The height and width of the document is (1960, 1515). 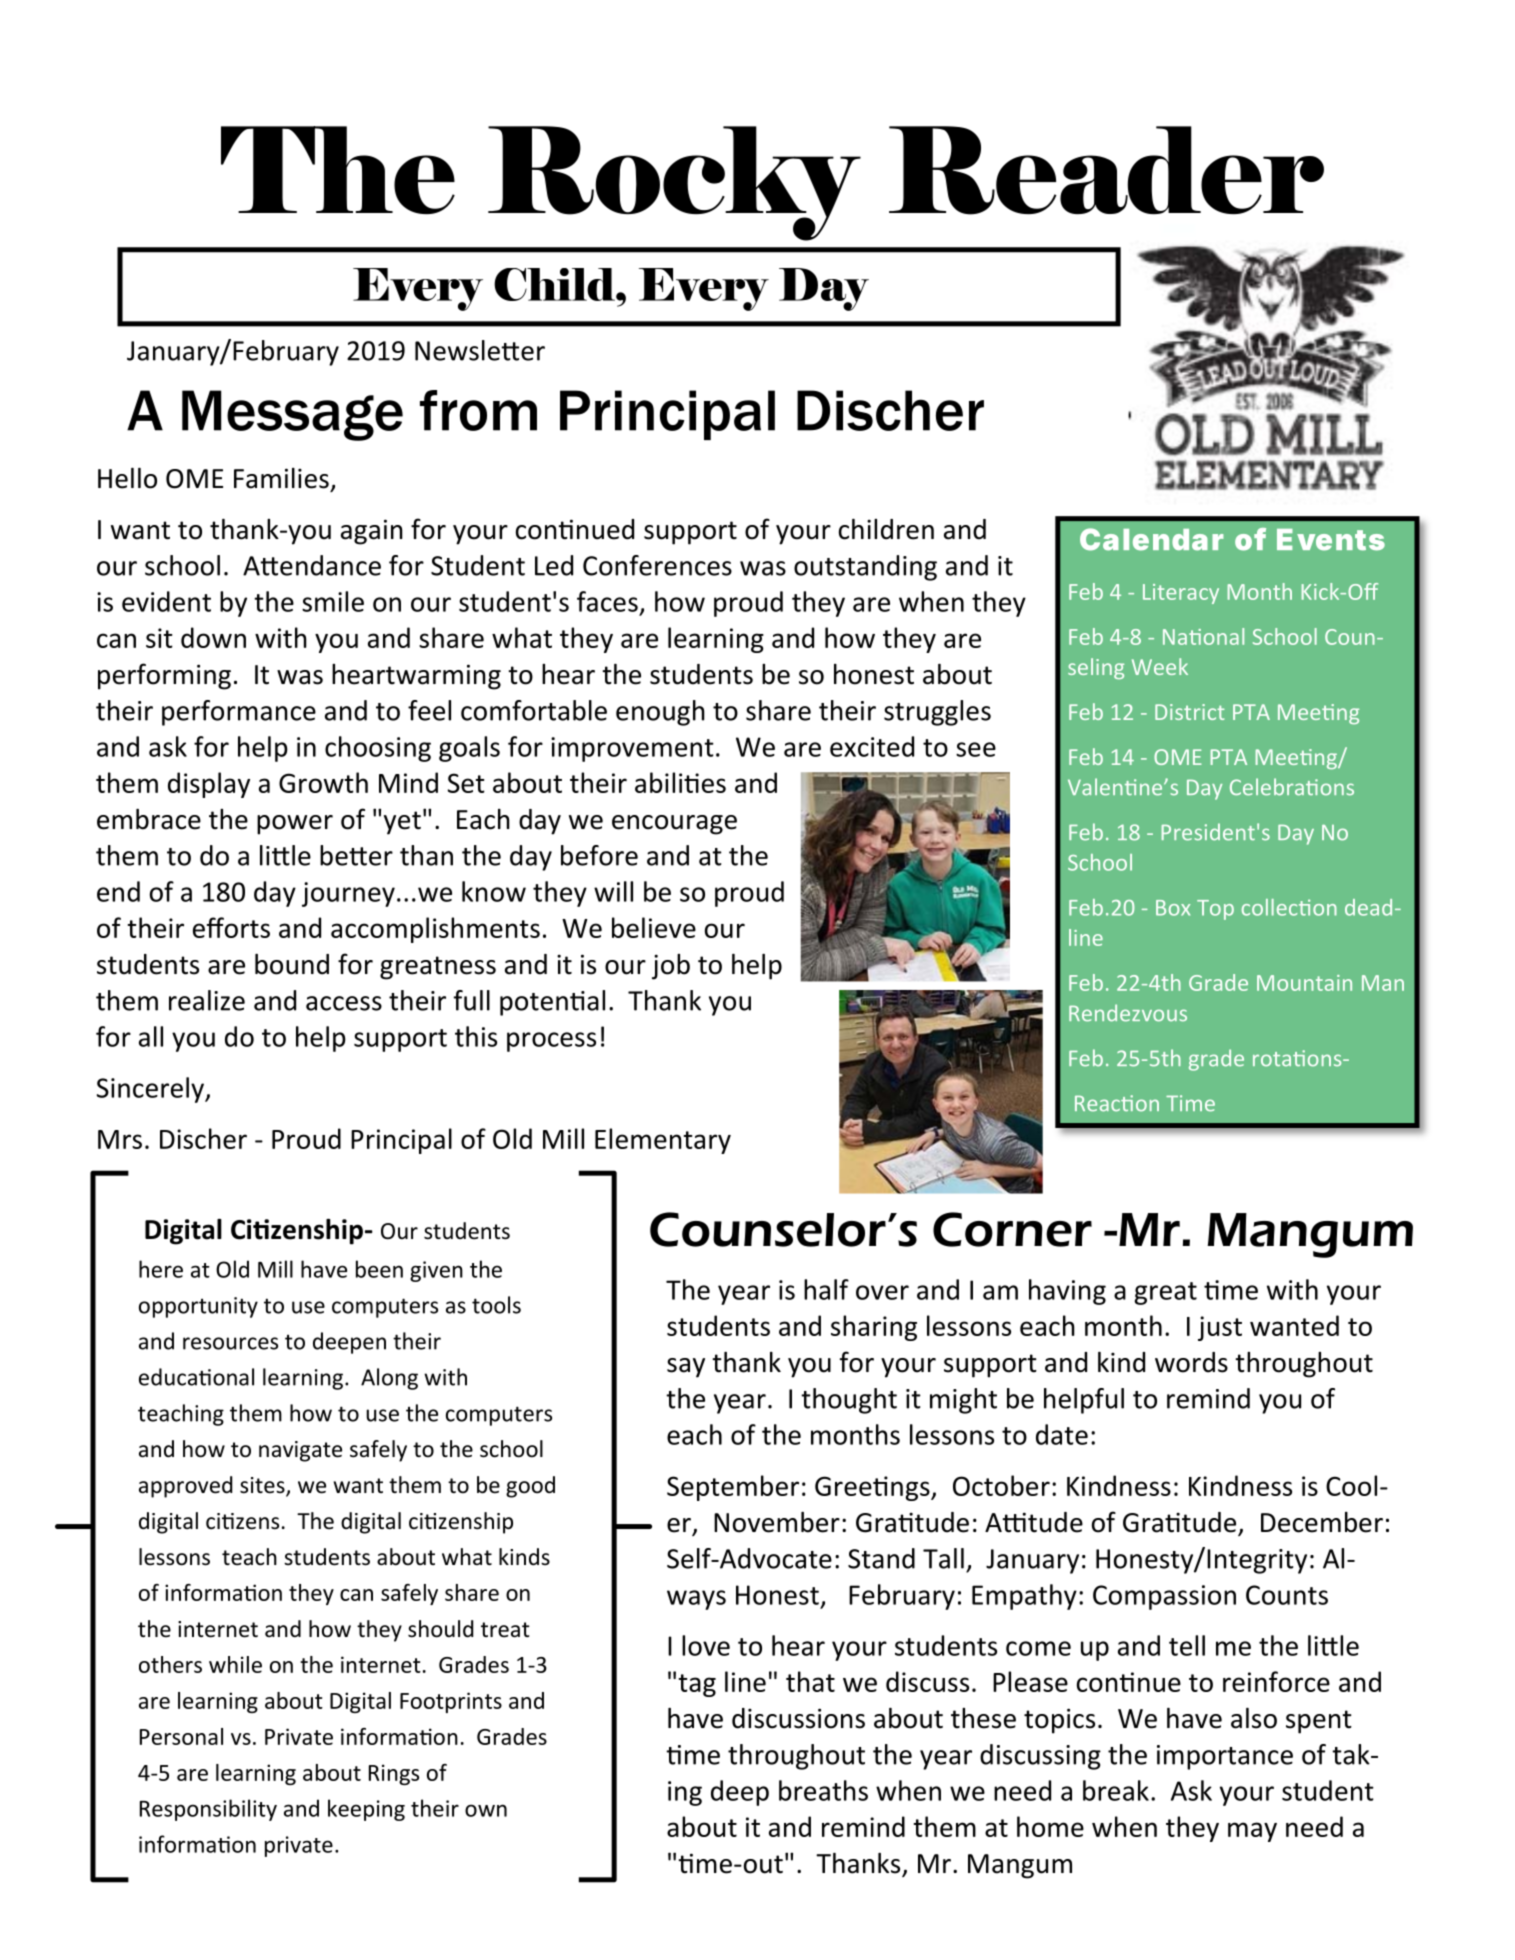 What do you see at coordinates (292, 415) in the document?
I see `Message` at bounding box center [292, 415].
